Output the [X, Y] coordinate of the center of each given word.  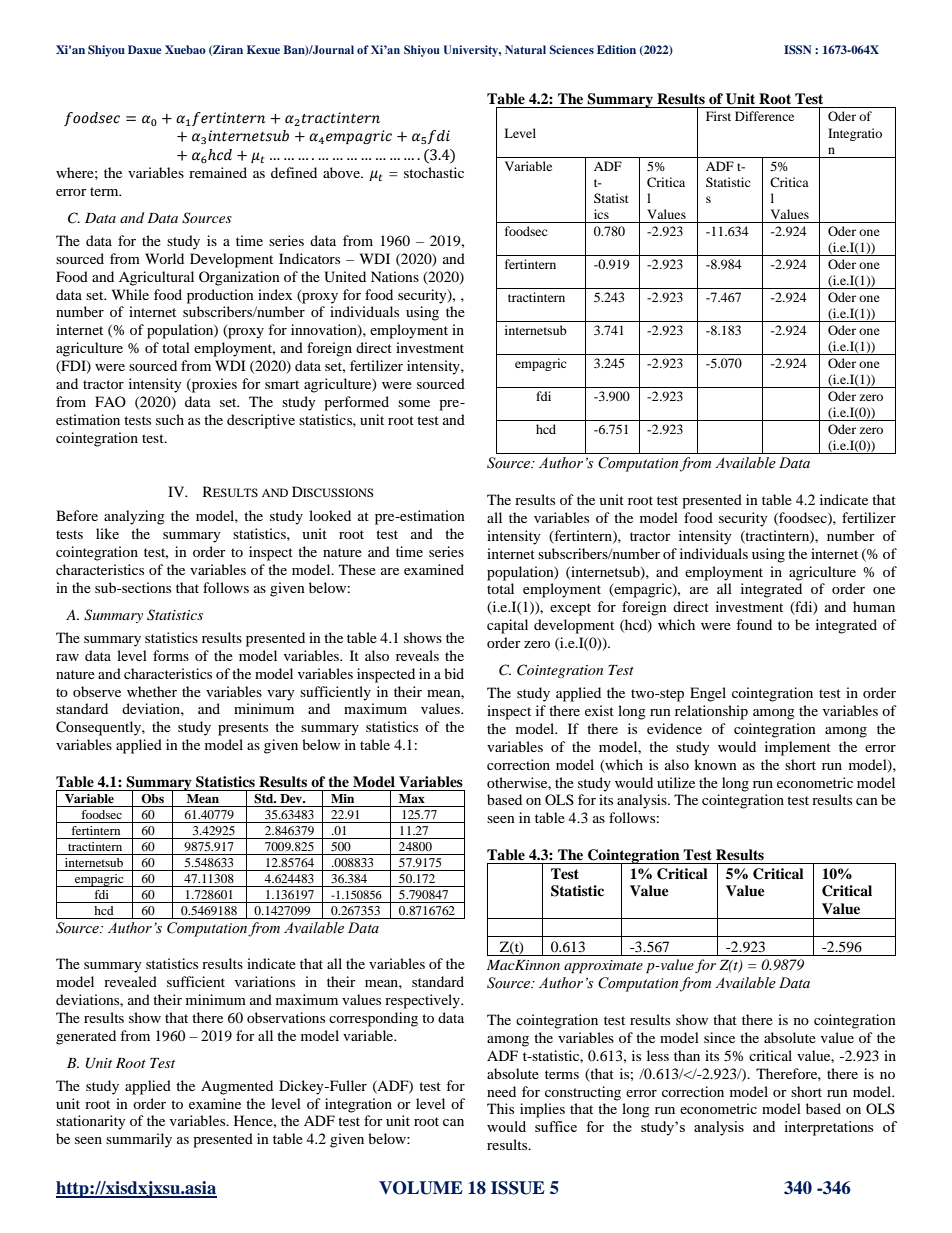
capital [507, 626]
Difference [764, 116]
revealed [130, 981]
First [718, 116]
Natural [525, 49]
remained [218, 172]
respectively [423, 1001]
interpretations [828, 1128]
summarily [139, 1140]
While [130, 294]
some [414, 403]
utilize [676, 782]
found [754, 624]
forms [171, 655]
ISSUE [518, 1188]
